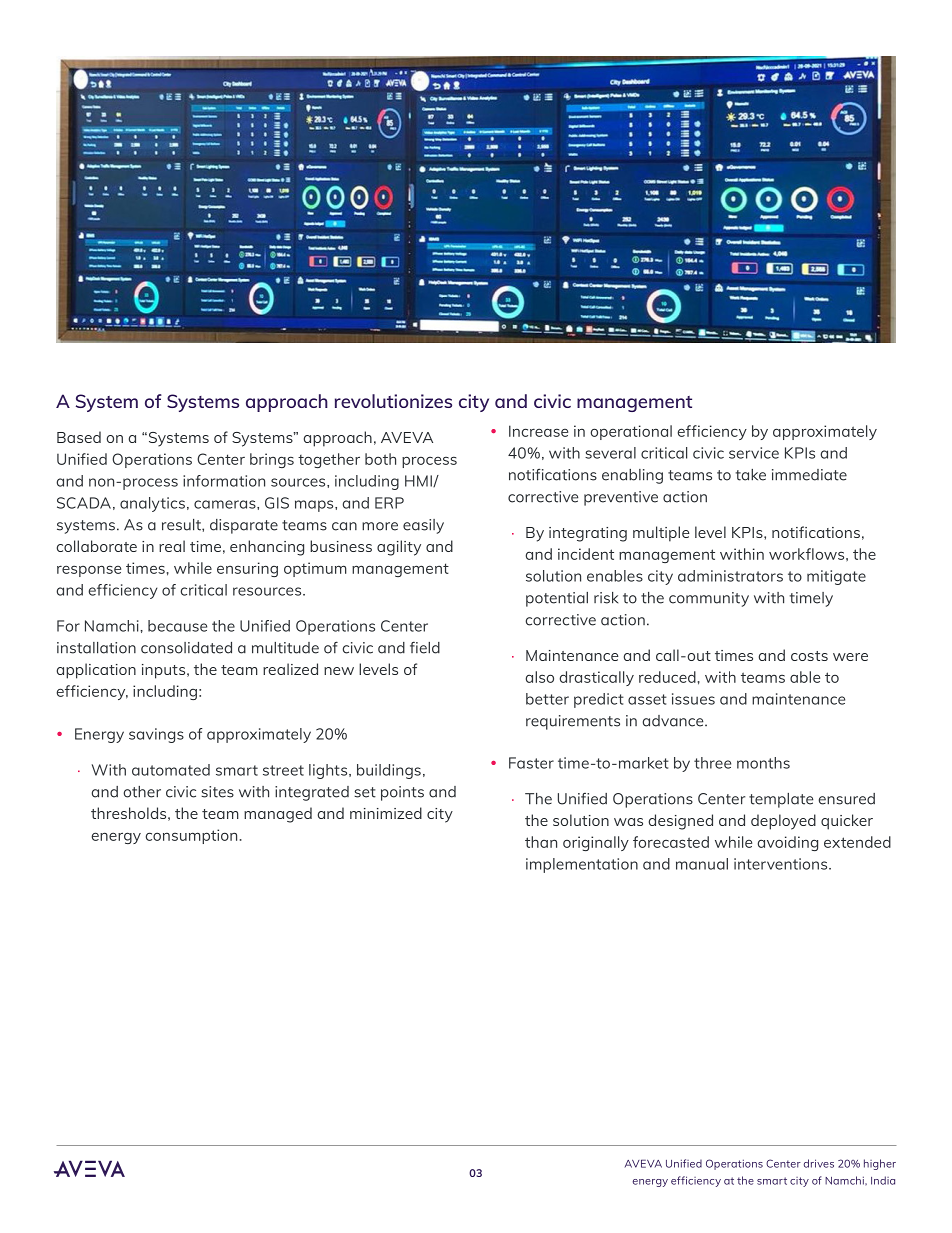 This screenshot has width=952, height=1233. Describe the element at coordinates (782, 864) in the screenshot. I see `interventions` at that location.
